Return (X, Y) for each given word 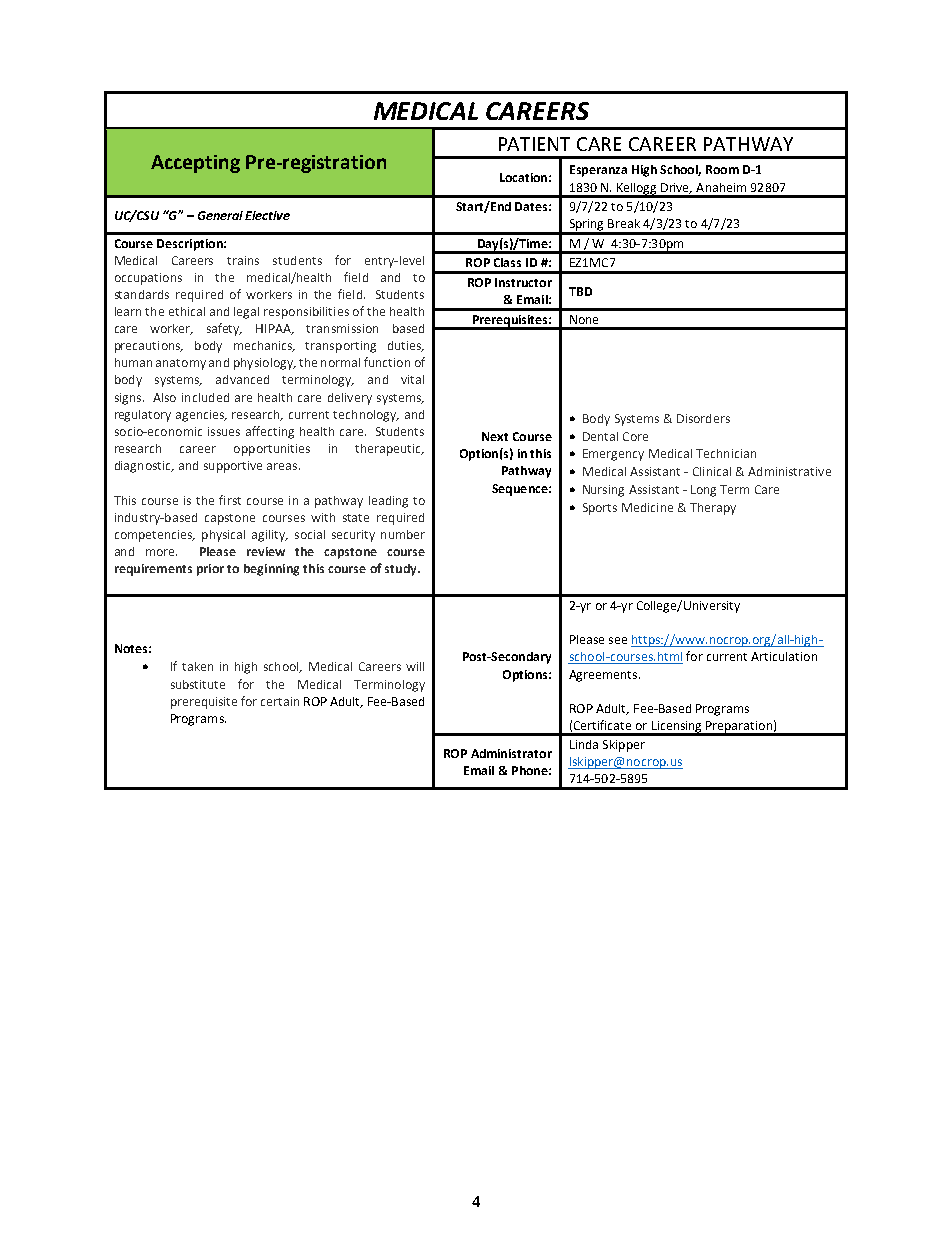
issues (224, 431)
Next (495, 436)
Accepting (195, 164)
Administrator (511, 753)
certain (280, 701)
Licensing (677, 728)
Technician (726, 453)
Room (722, 169)
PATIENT (534, 144)
